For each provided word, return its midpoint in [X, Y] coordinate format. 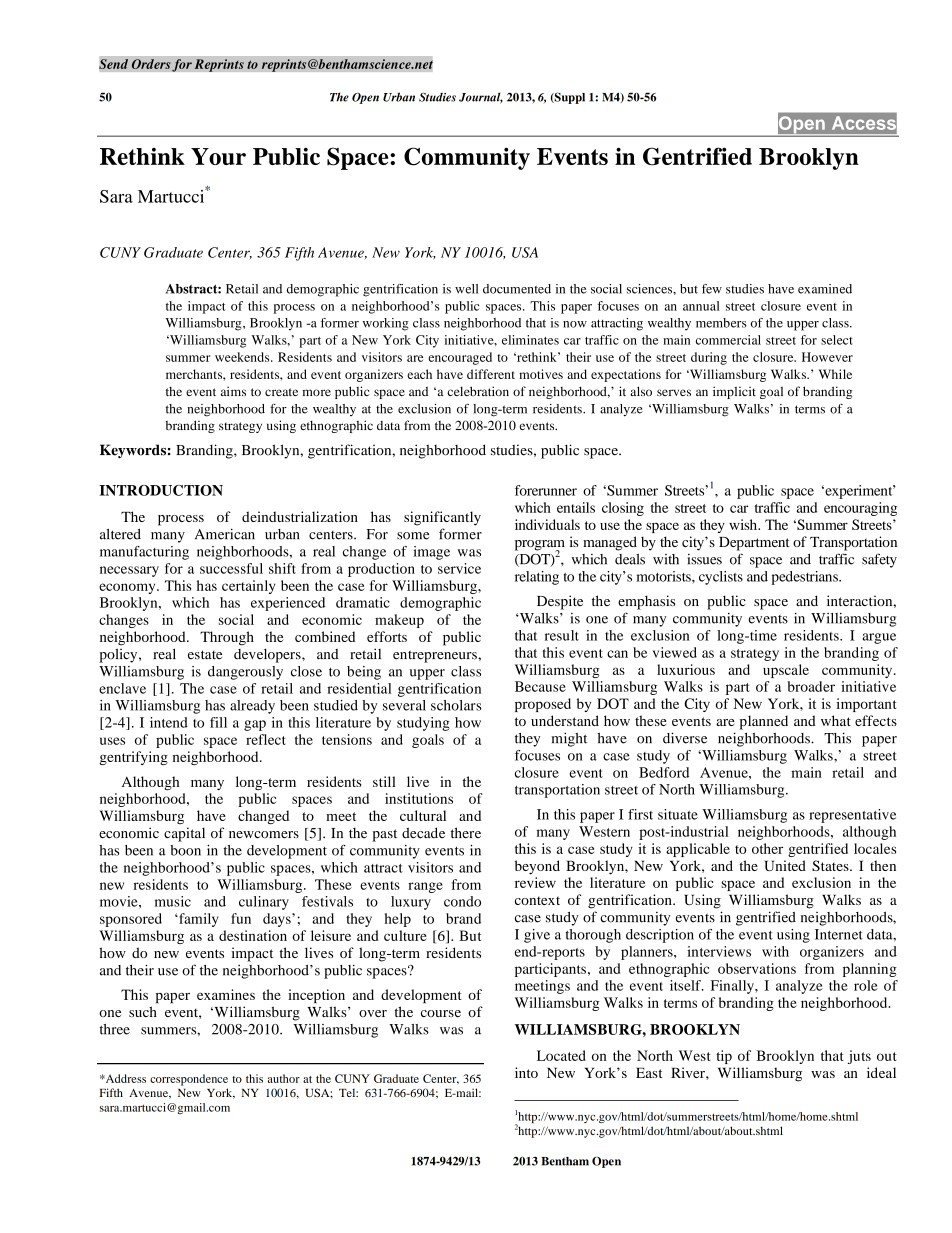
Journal [481, 98]
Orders [151, 64]
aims [233, 391]
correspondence [189, 1080]
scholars [456, 705]
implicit [734, 392]
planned [764, 722]
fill [218, 722]
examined [825, 289]
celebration [478, 391]
